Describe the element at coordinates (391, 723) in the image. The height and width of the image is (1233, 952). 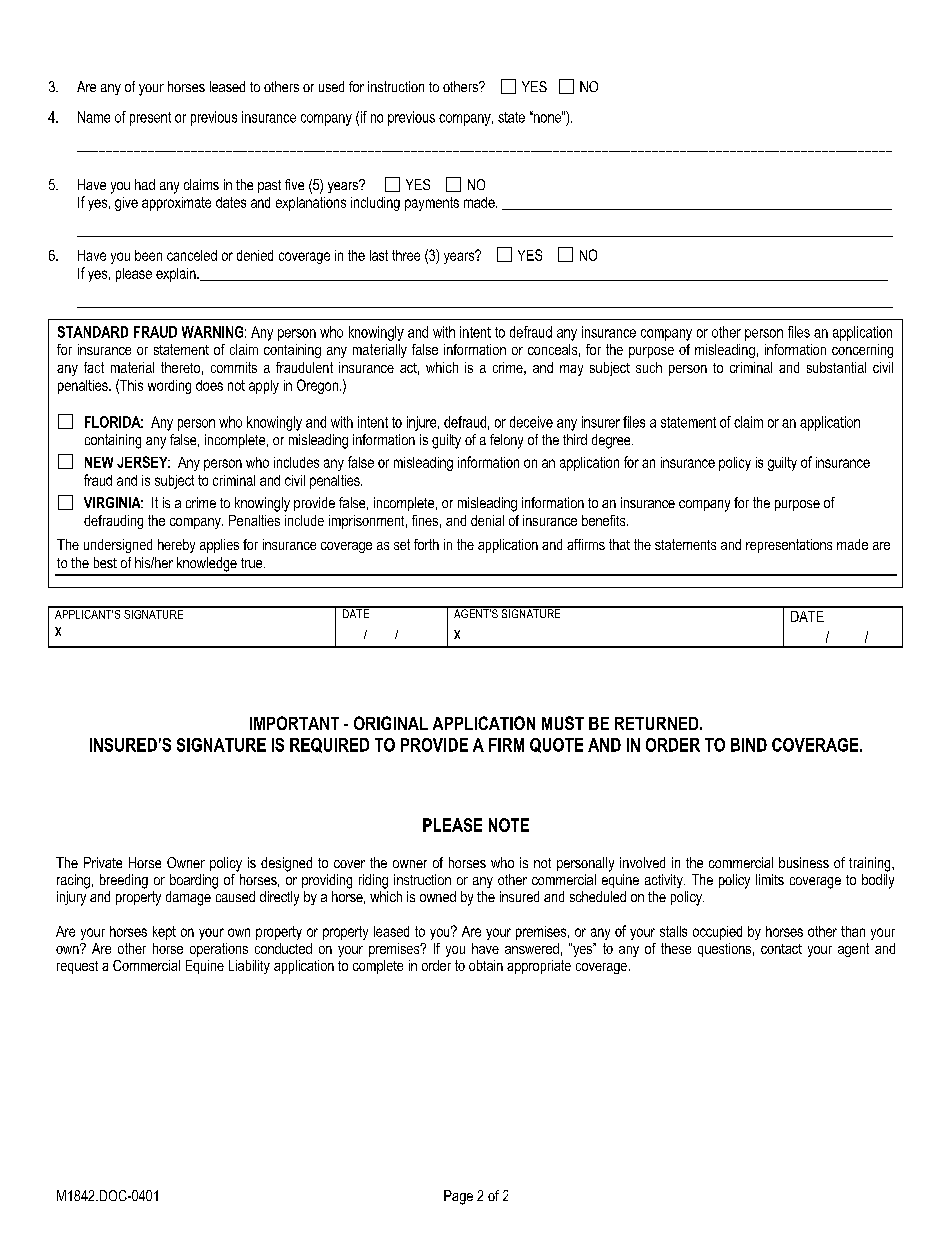
I see `ORIGINAL` at that location.
